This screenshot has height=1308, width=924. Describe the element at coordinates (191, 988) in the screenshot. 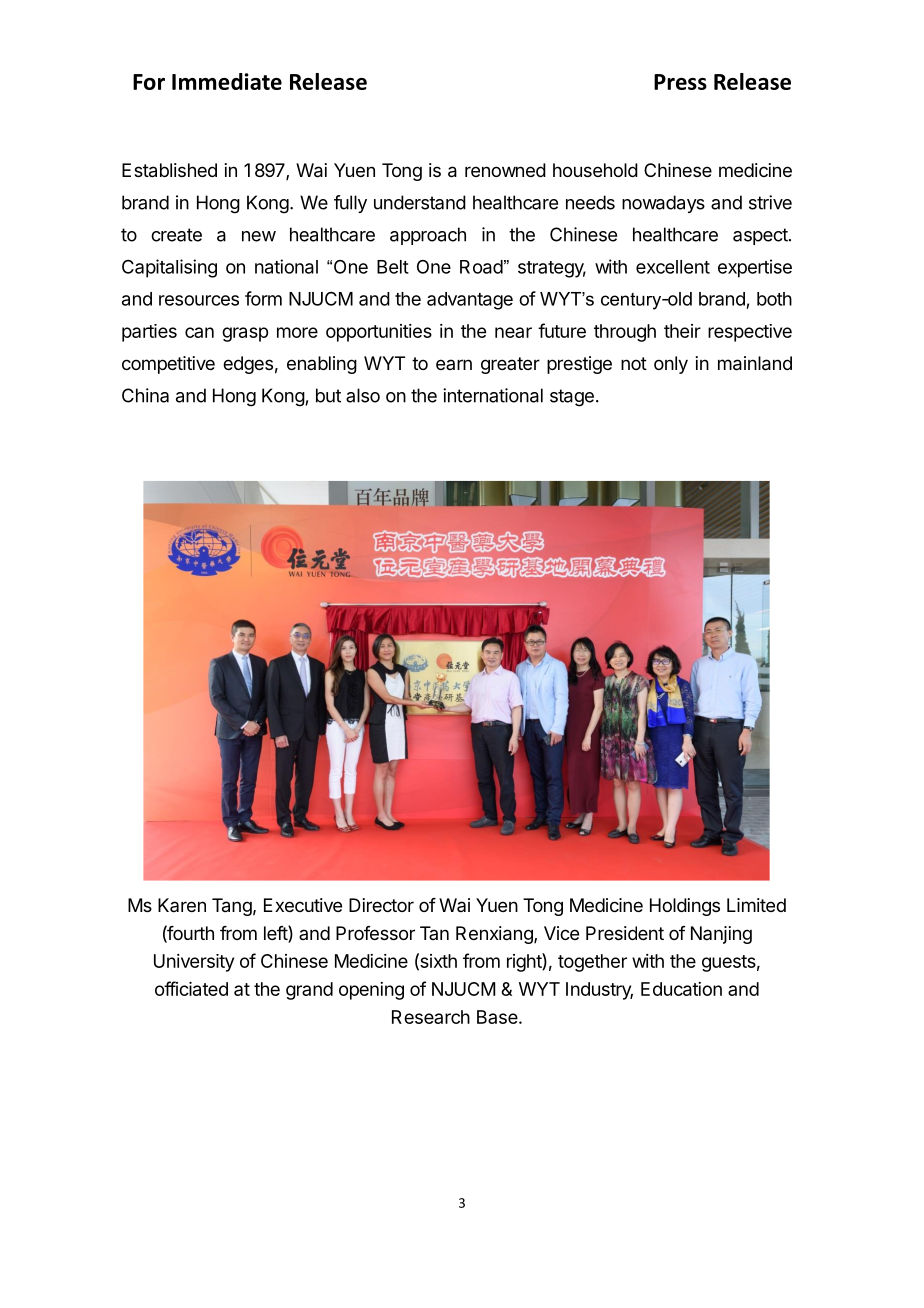

I see `officiated` at that location.
